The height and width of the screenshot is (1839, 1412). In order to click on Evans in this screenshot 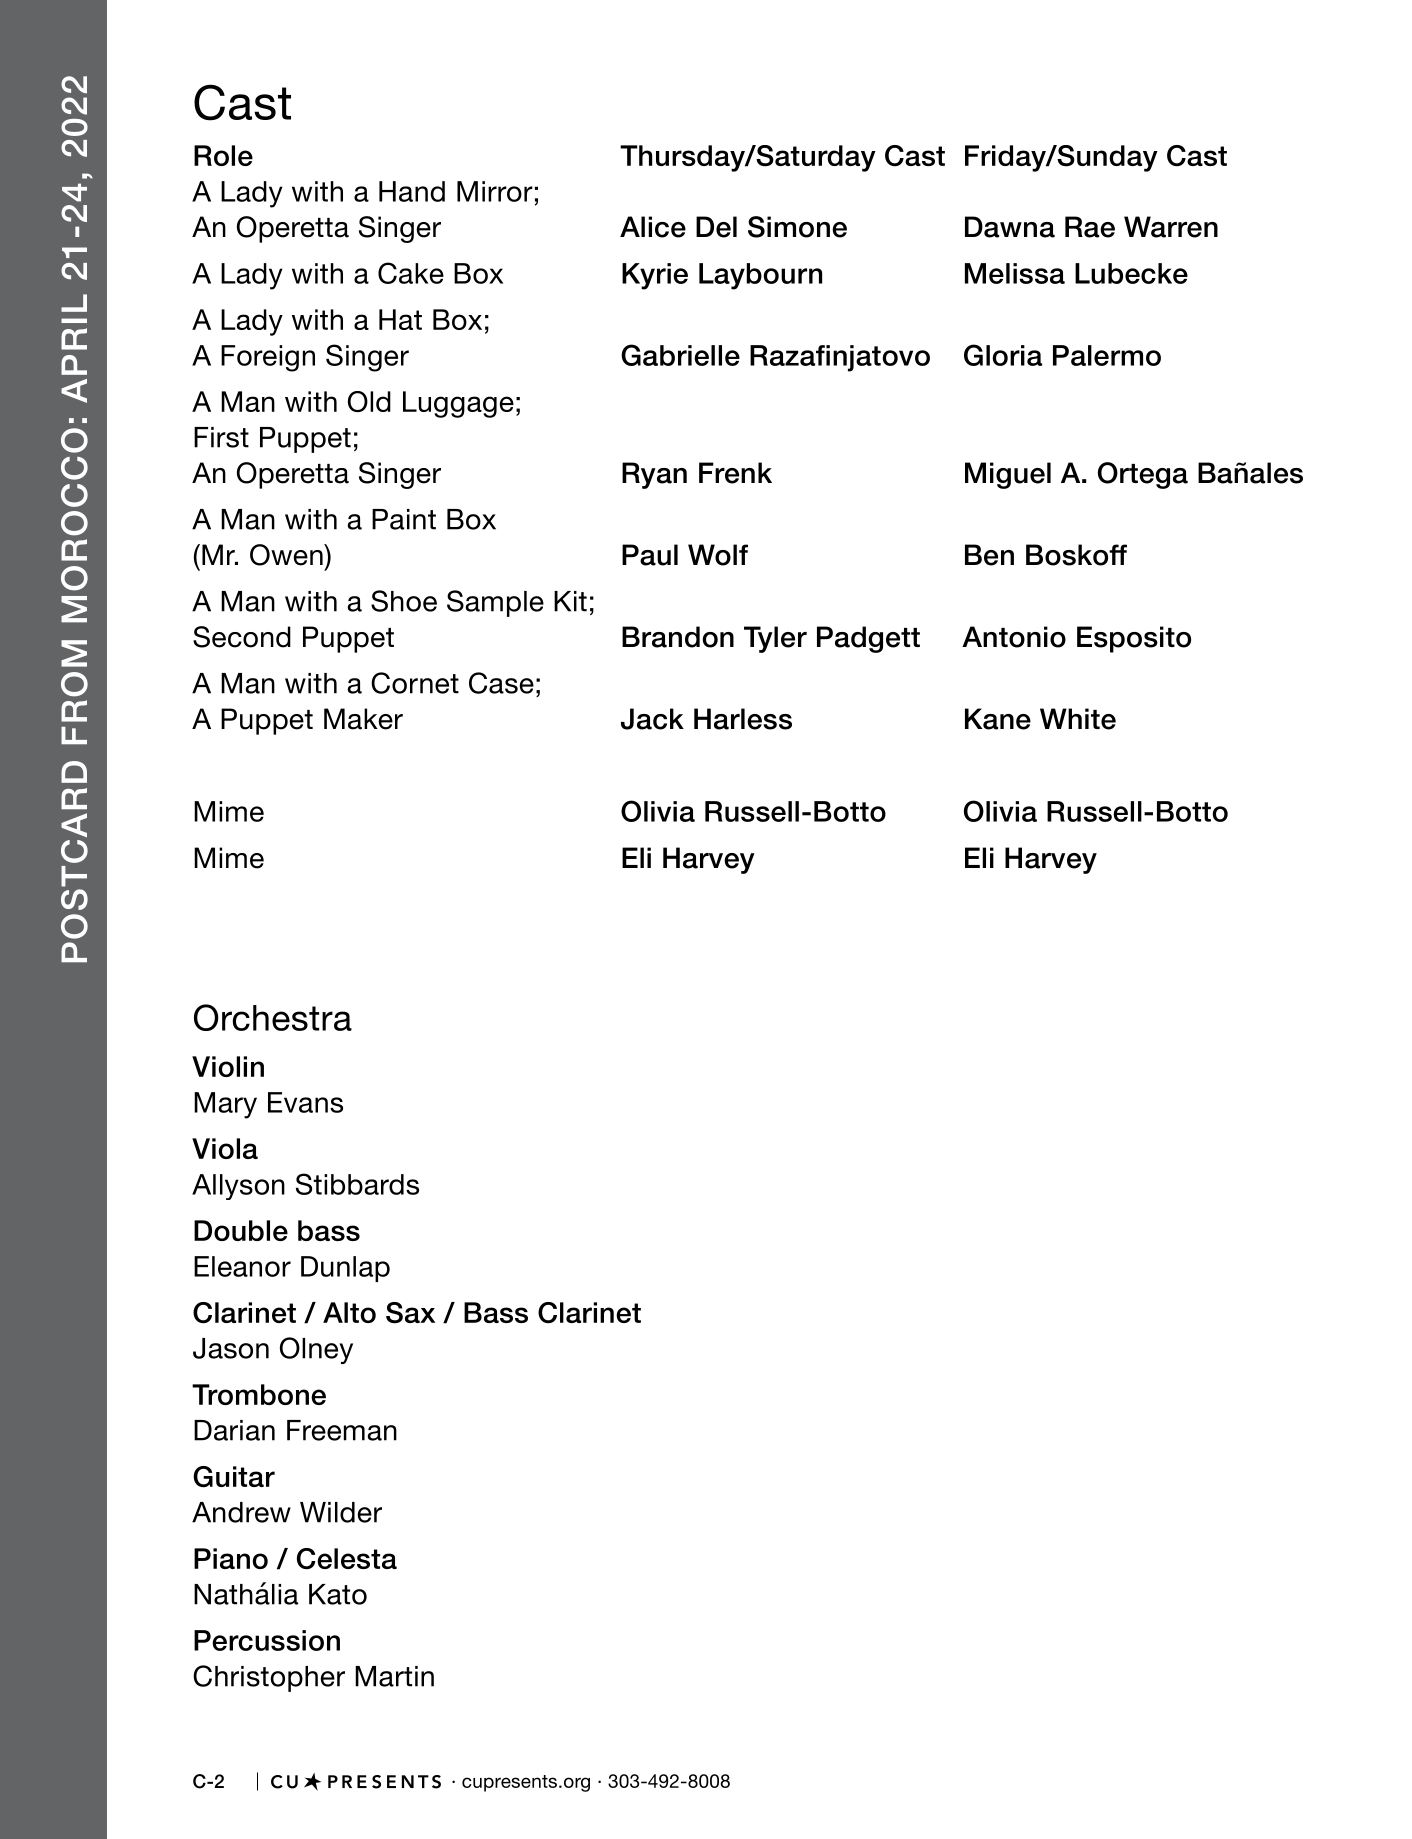, I will do `click(305, 1102)`.
